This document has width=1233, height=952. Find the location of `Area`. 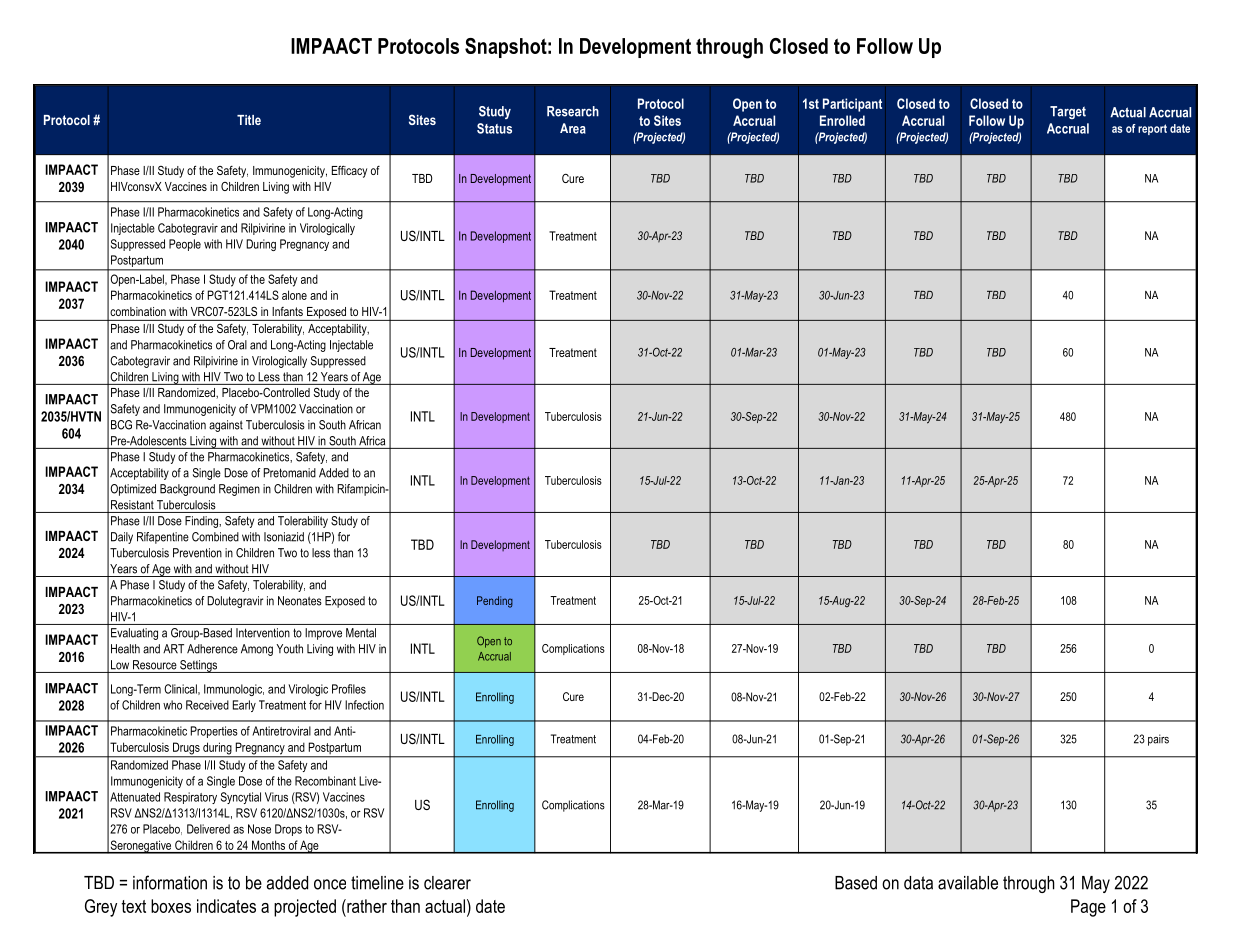

Area is located at coordinates (573, 128).
